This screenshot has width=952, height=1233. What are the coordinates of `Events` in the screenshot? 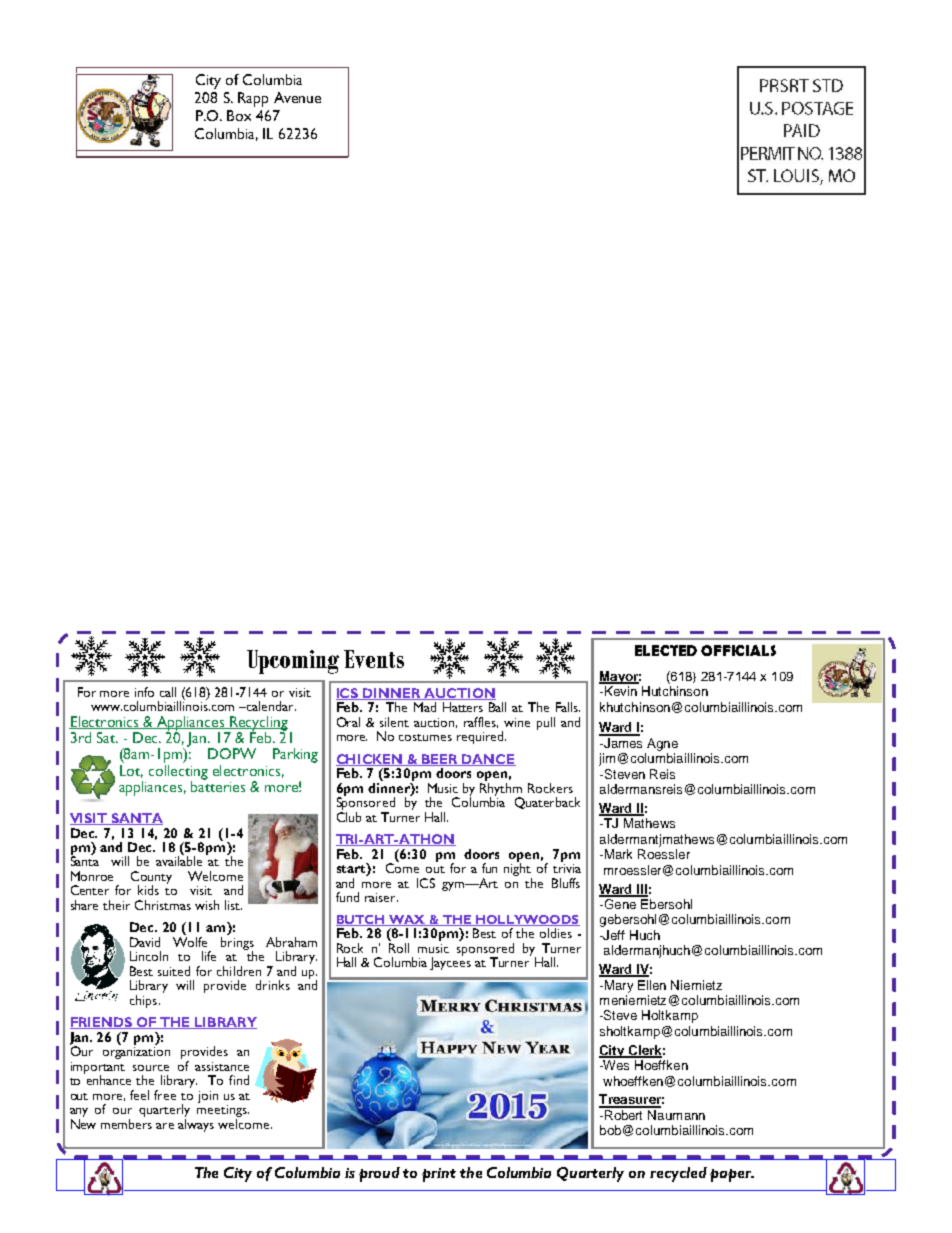 It's located at (374, 659).
